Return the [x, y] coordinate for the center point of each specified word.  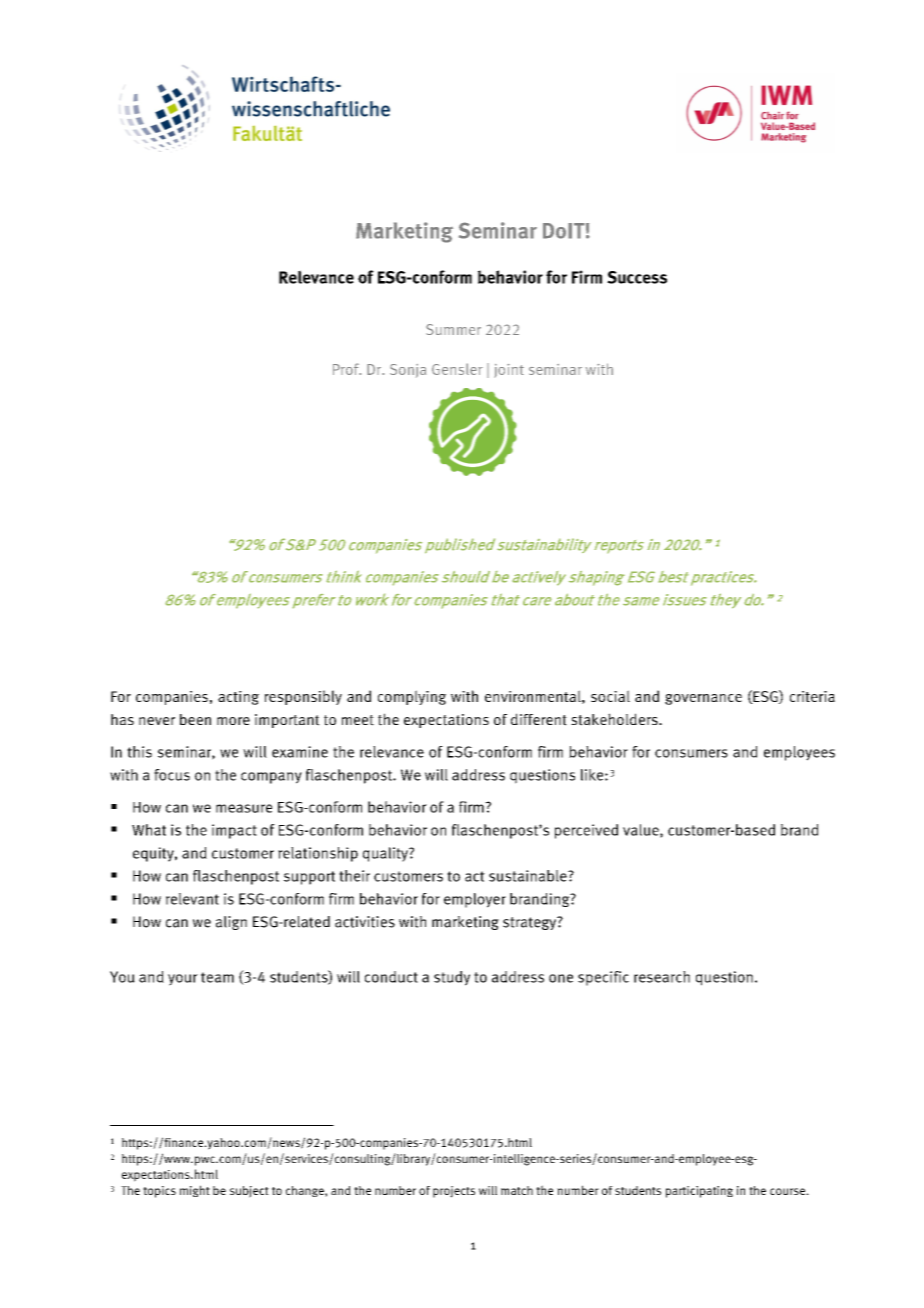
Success [637, 277]
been [195, 719]
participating [699, 1192]
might [195, 1191]
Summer [453, 329]
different [539, 719]
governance [703, 699]
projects [454, 1192]
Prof [347, 369]
